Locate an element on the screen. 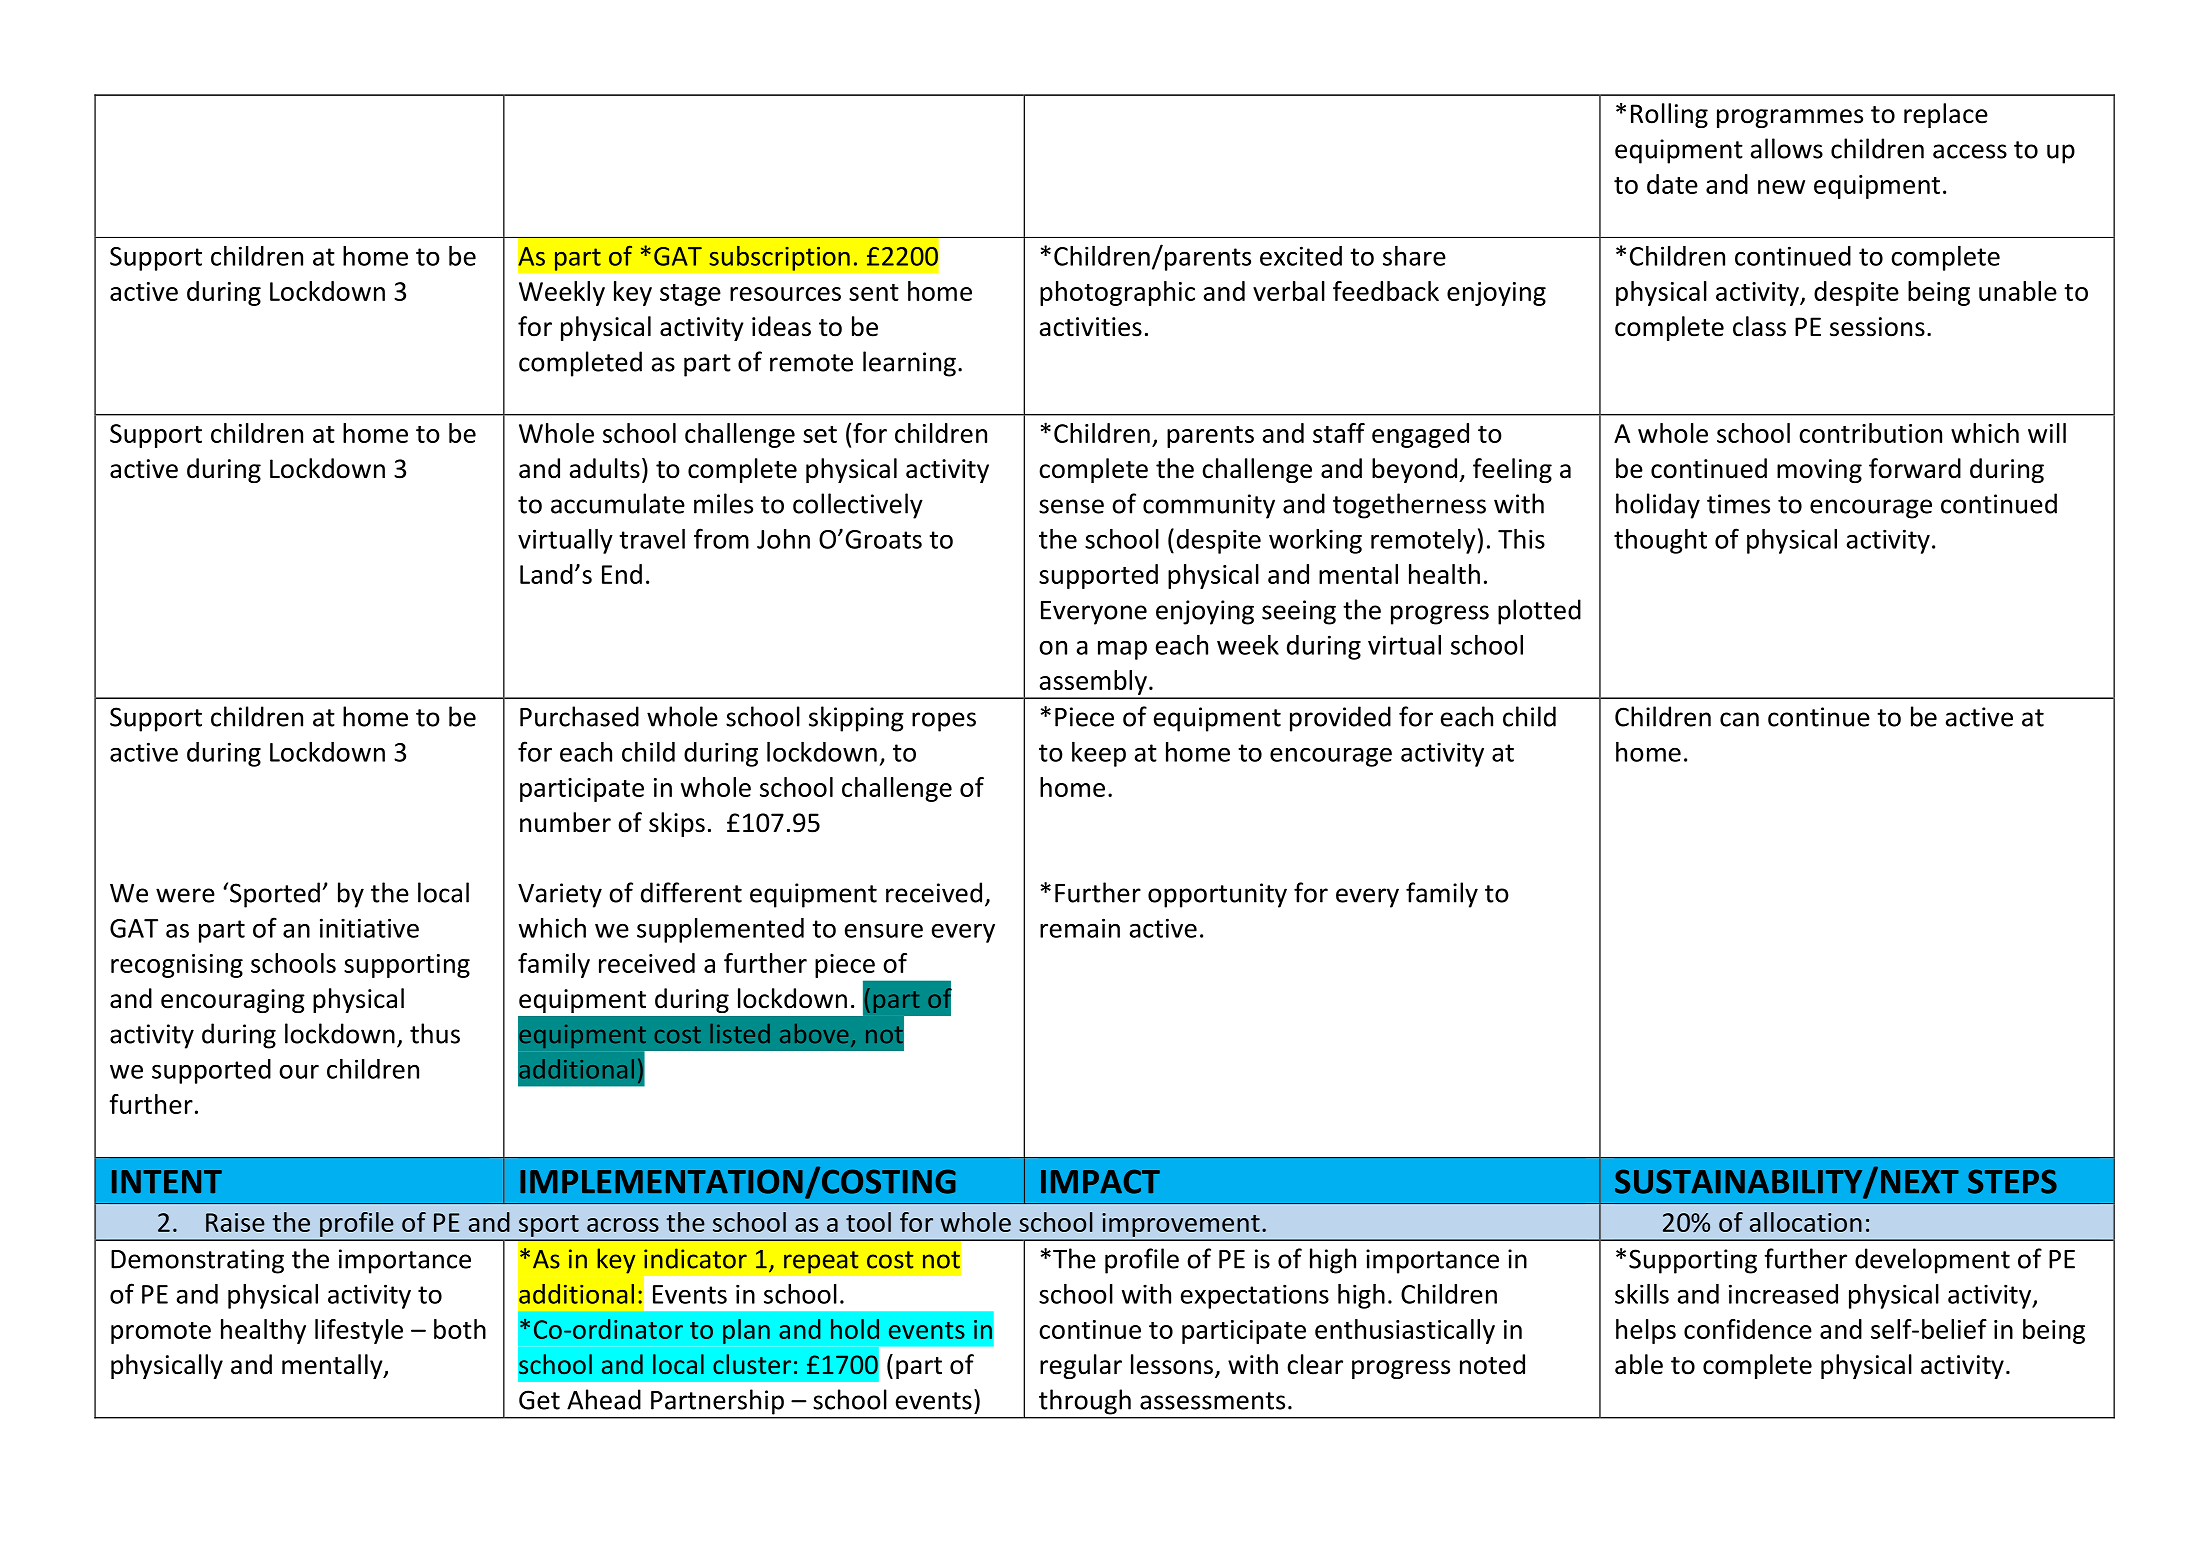  excited is located at coordinates (1301, 256).
